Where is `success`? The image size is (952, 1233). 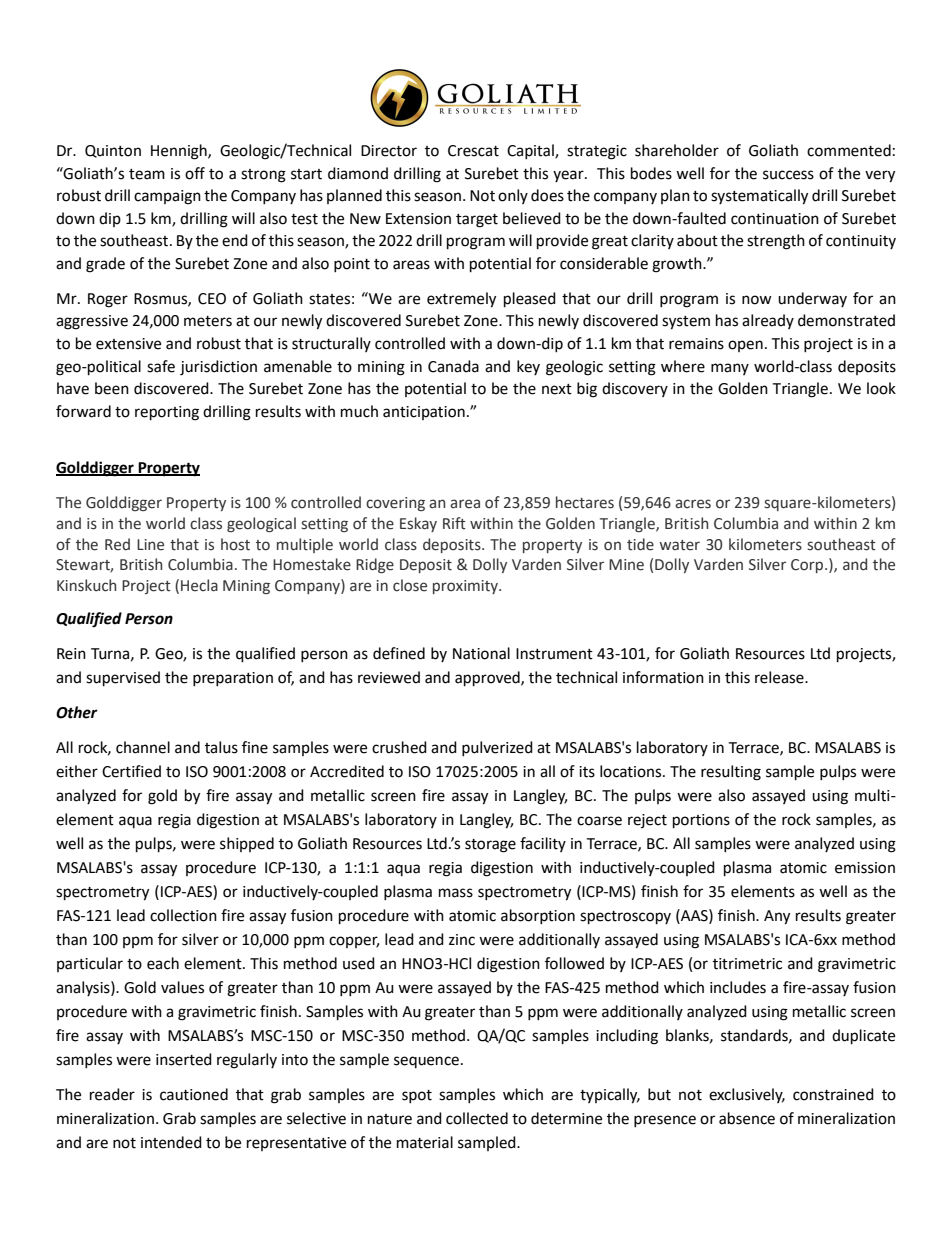
success is located at coordinates (788, 175).
